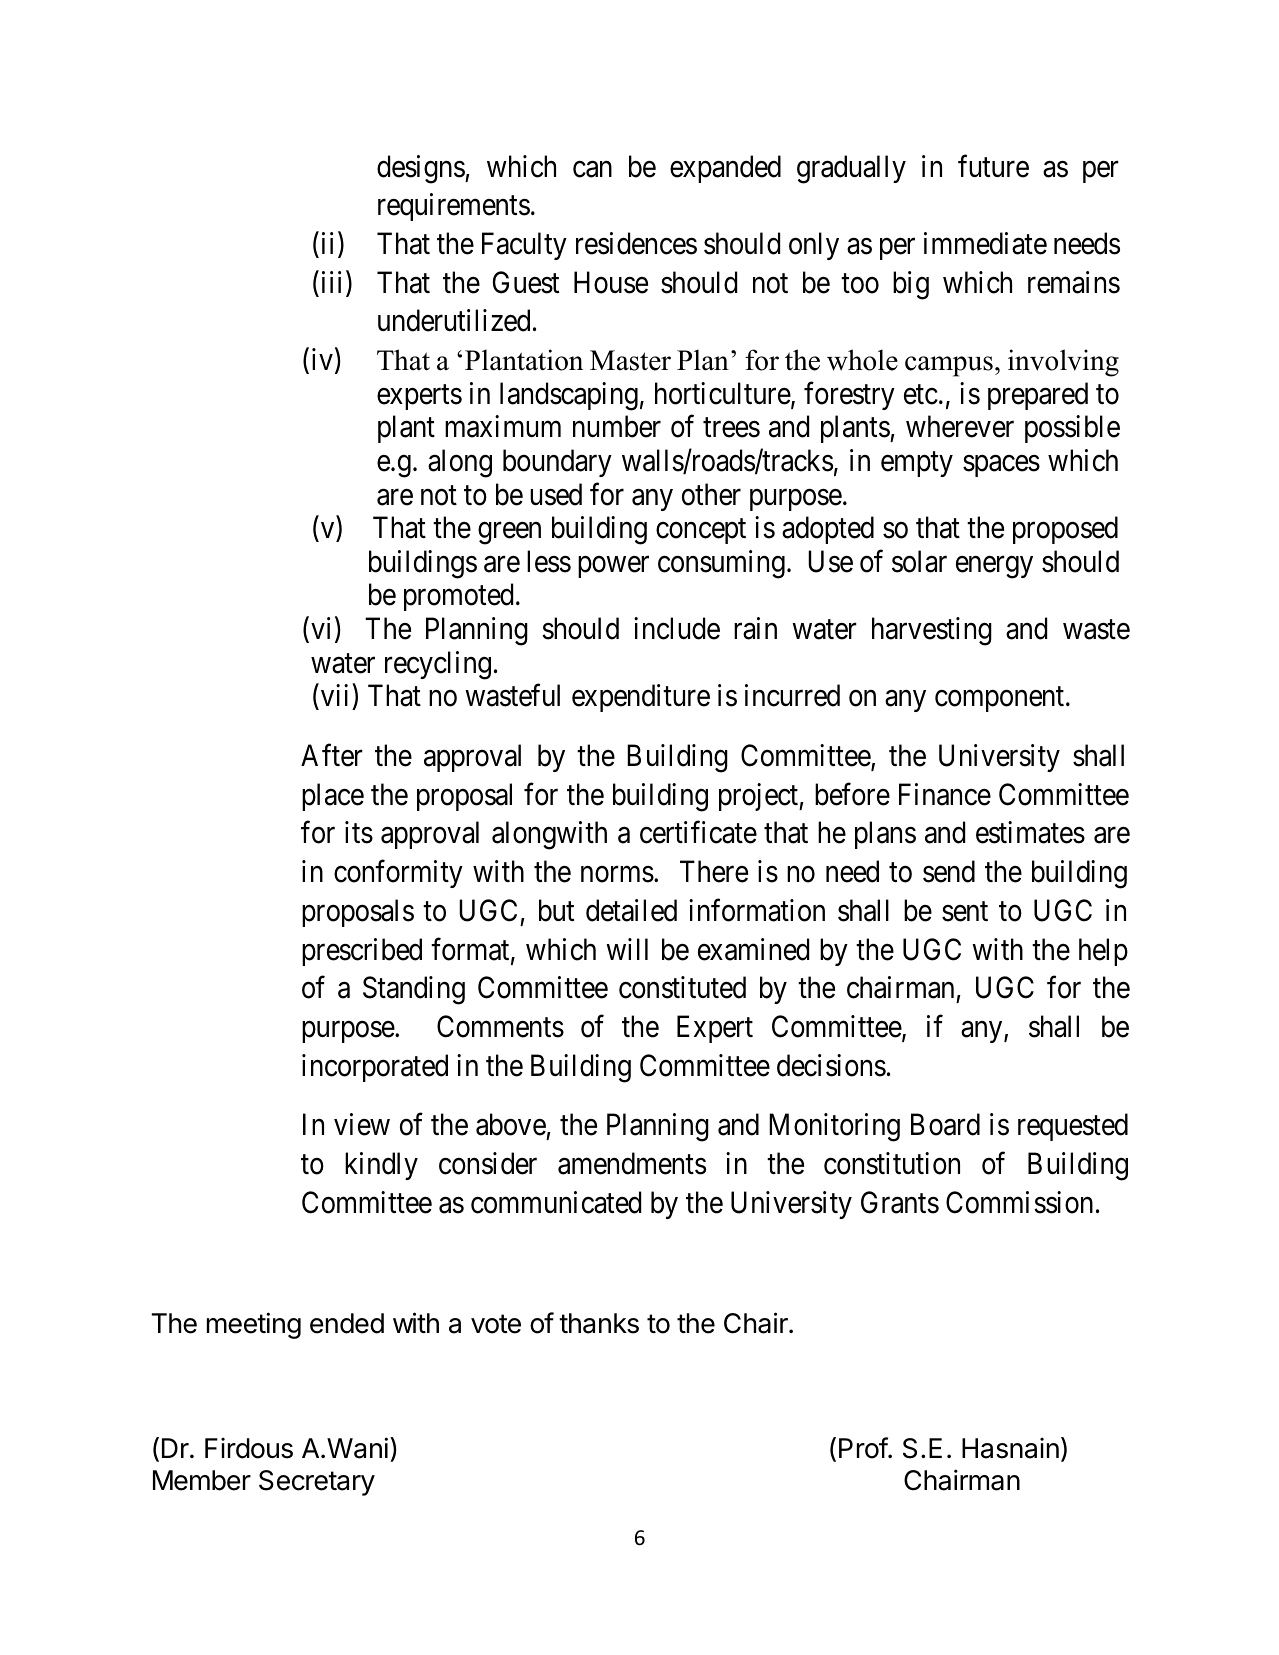 This screenshot has height=1655, width=1279. I want to click on place, so click(333, 797).
